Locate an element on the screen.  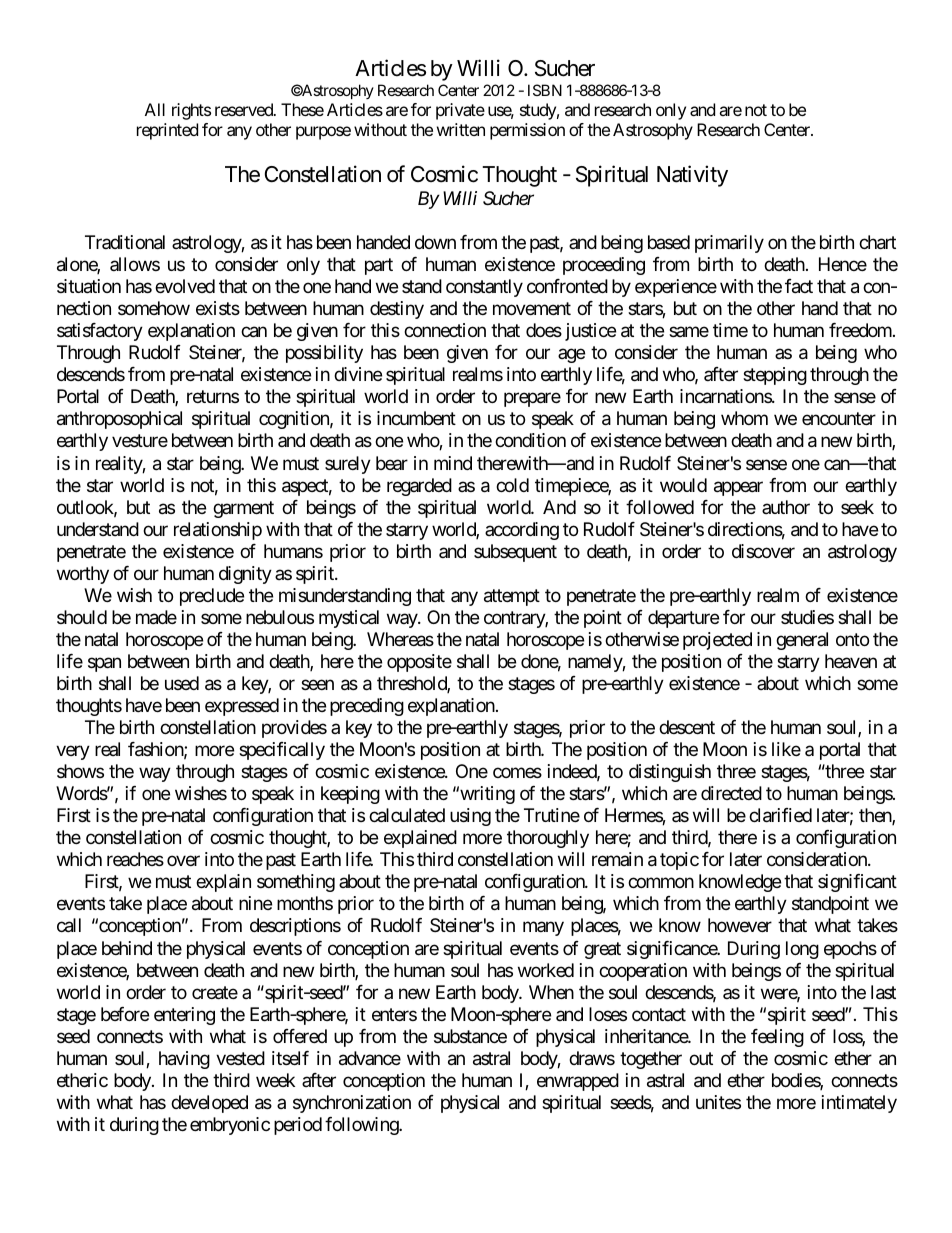
garment is located at coordinates (243, 509).
